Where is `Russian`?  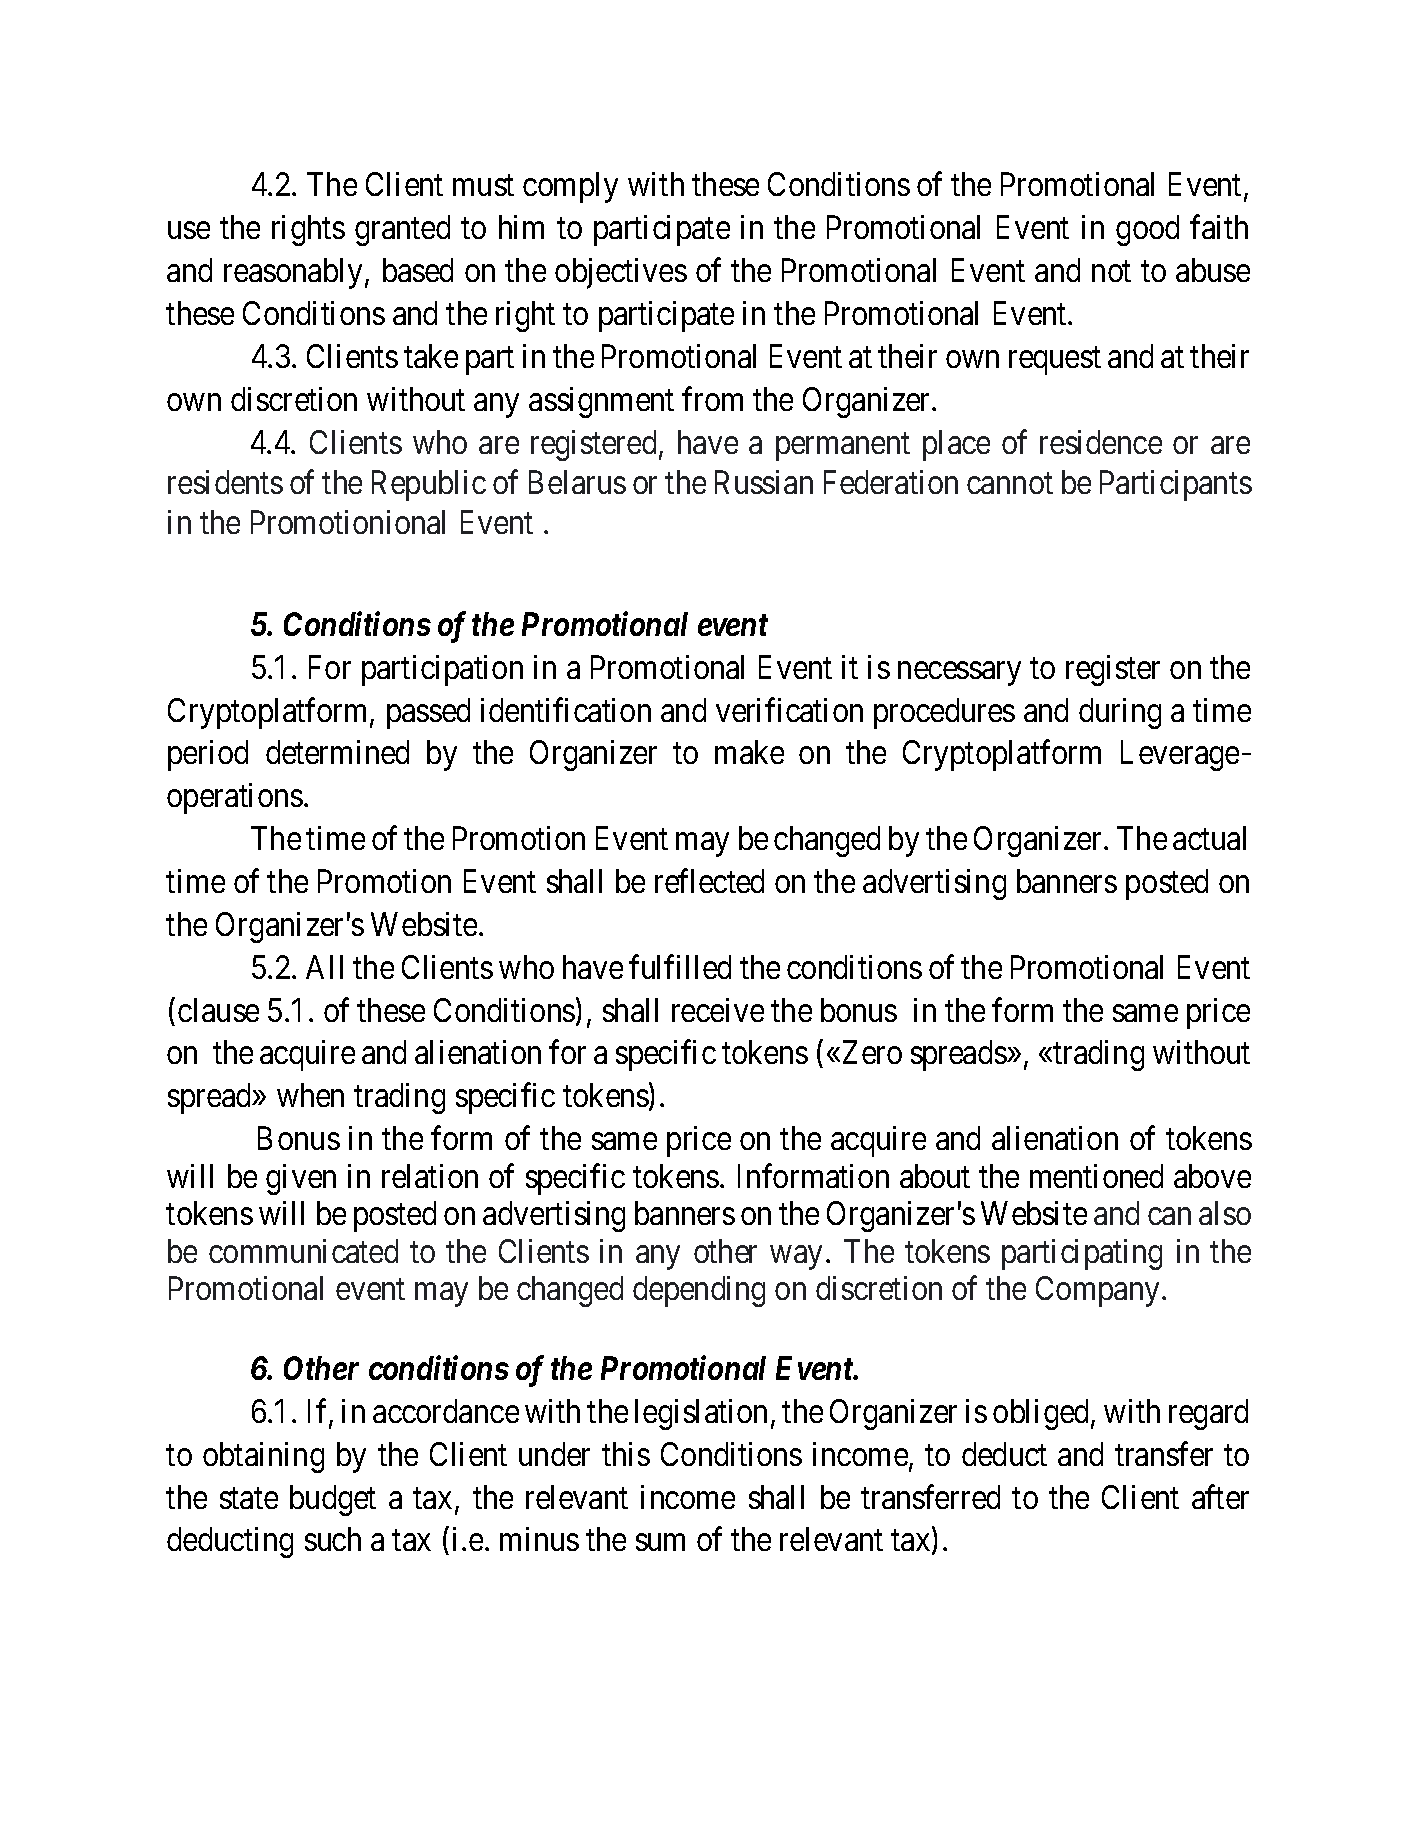 Russian is located at coordinates (764, 482).
